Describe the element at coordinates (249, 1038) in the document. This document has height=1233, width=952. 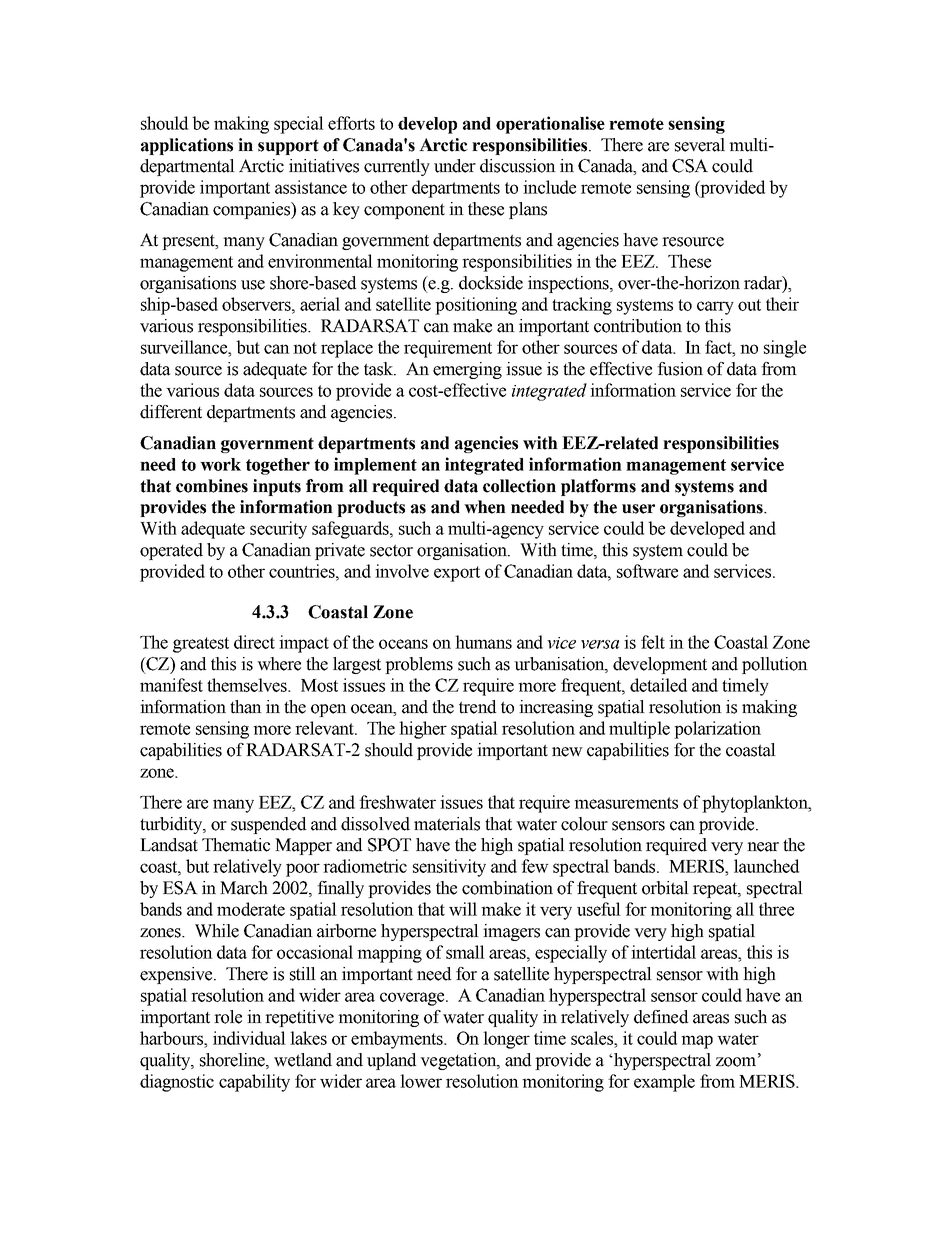
I see `individual` at that location.
